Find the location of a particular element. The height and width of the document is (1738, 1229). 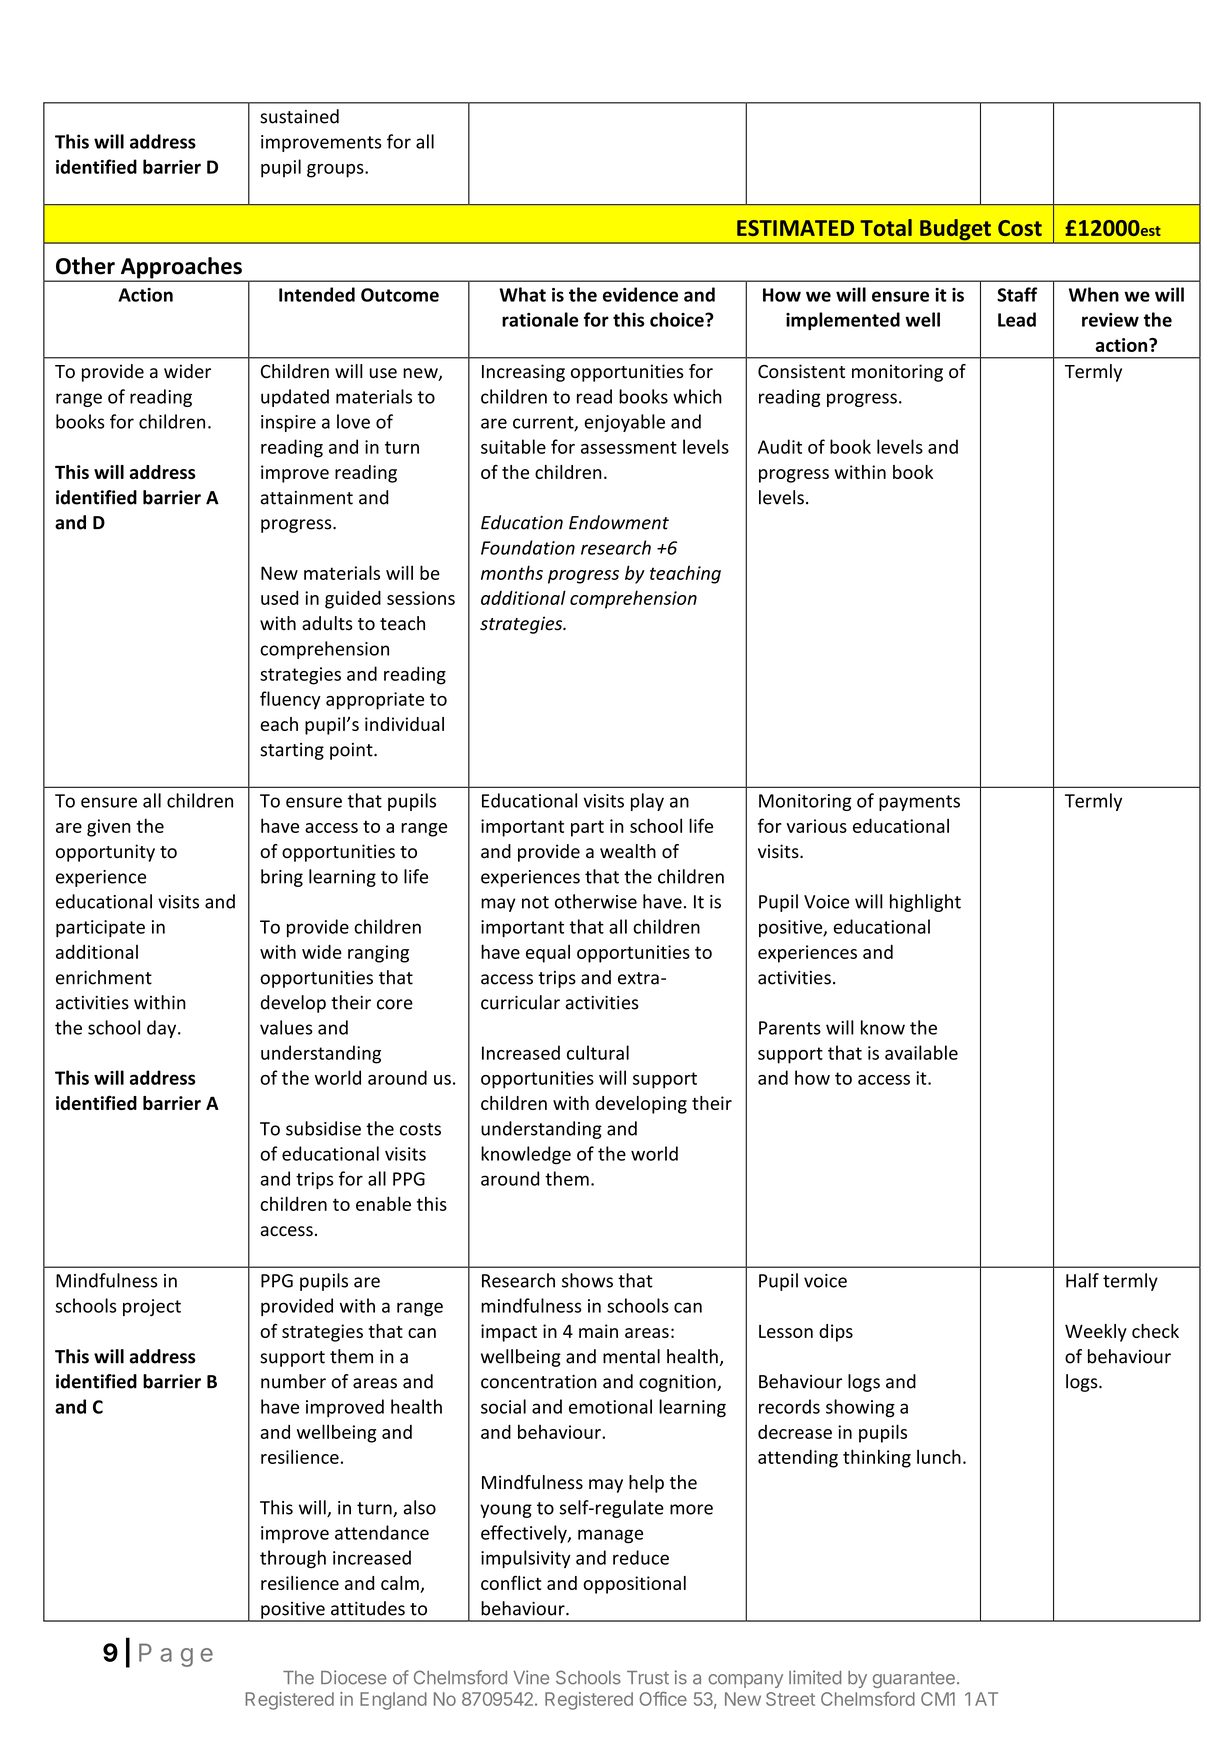

Endowment is located at coordinates (619, 522).
